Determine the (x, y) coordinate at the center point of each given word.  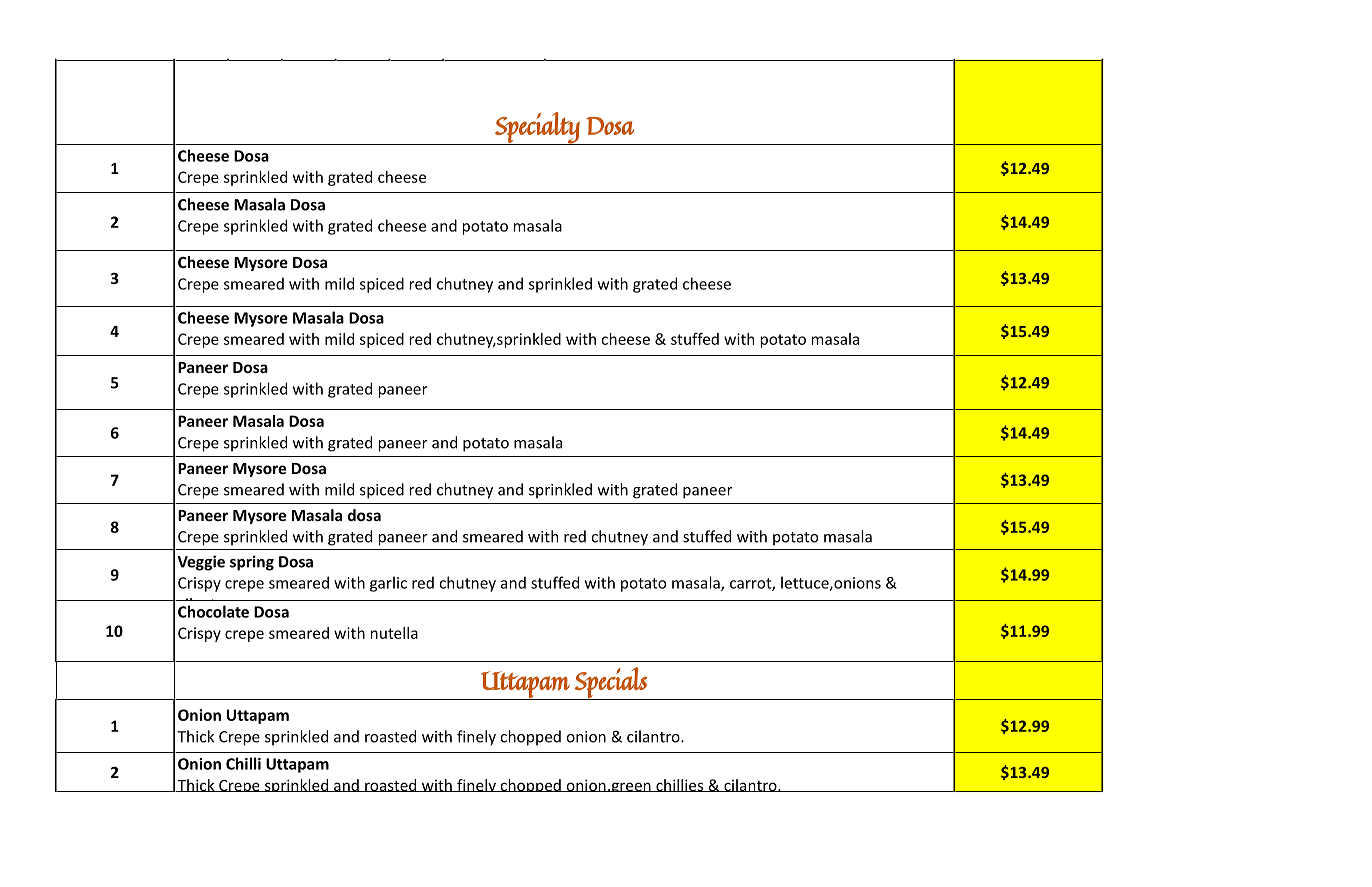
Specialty (537, 128)
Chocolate (213, 611)
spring (252, 563)
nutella (394, 633)
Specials (611, 683)
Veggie (201, 563)
